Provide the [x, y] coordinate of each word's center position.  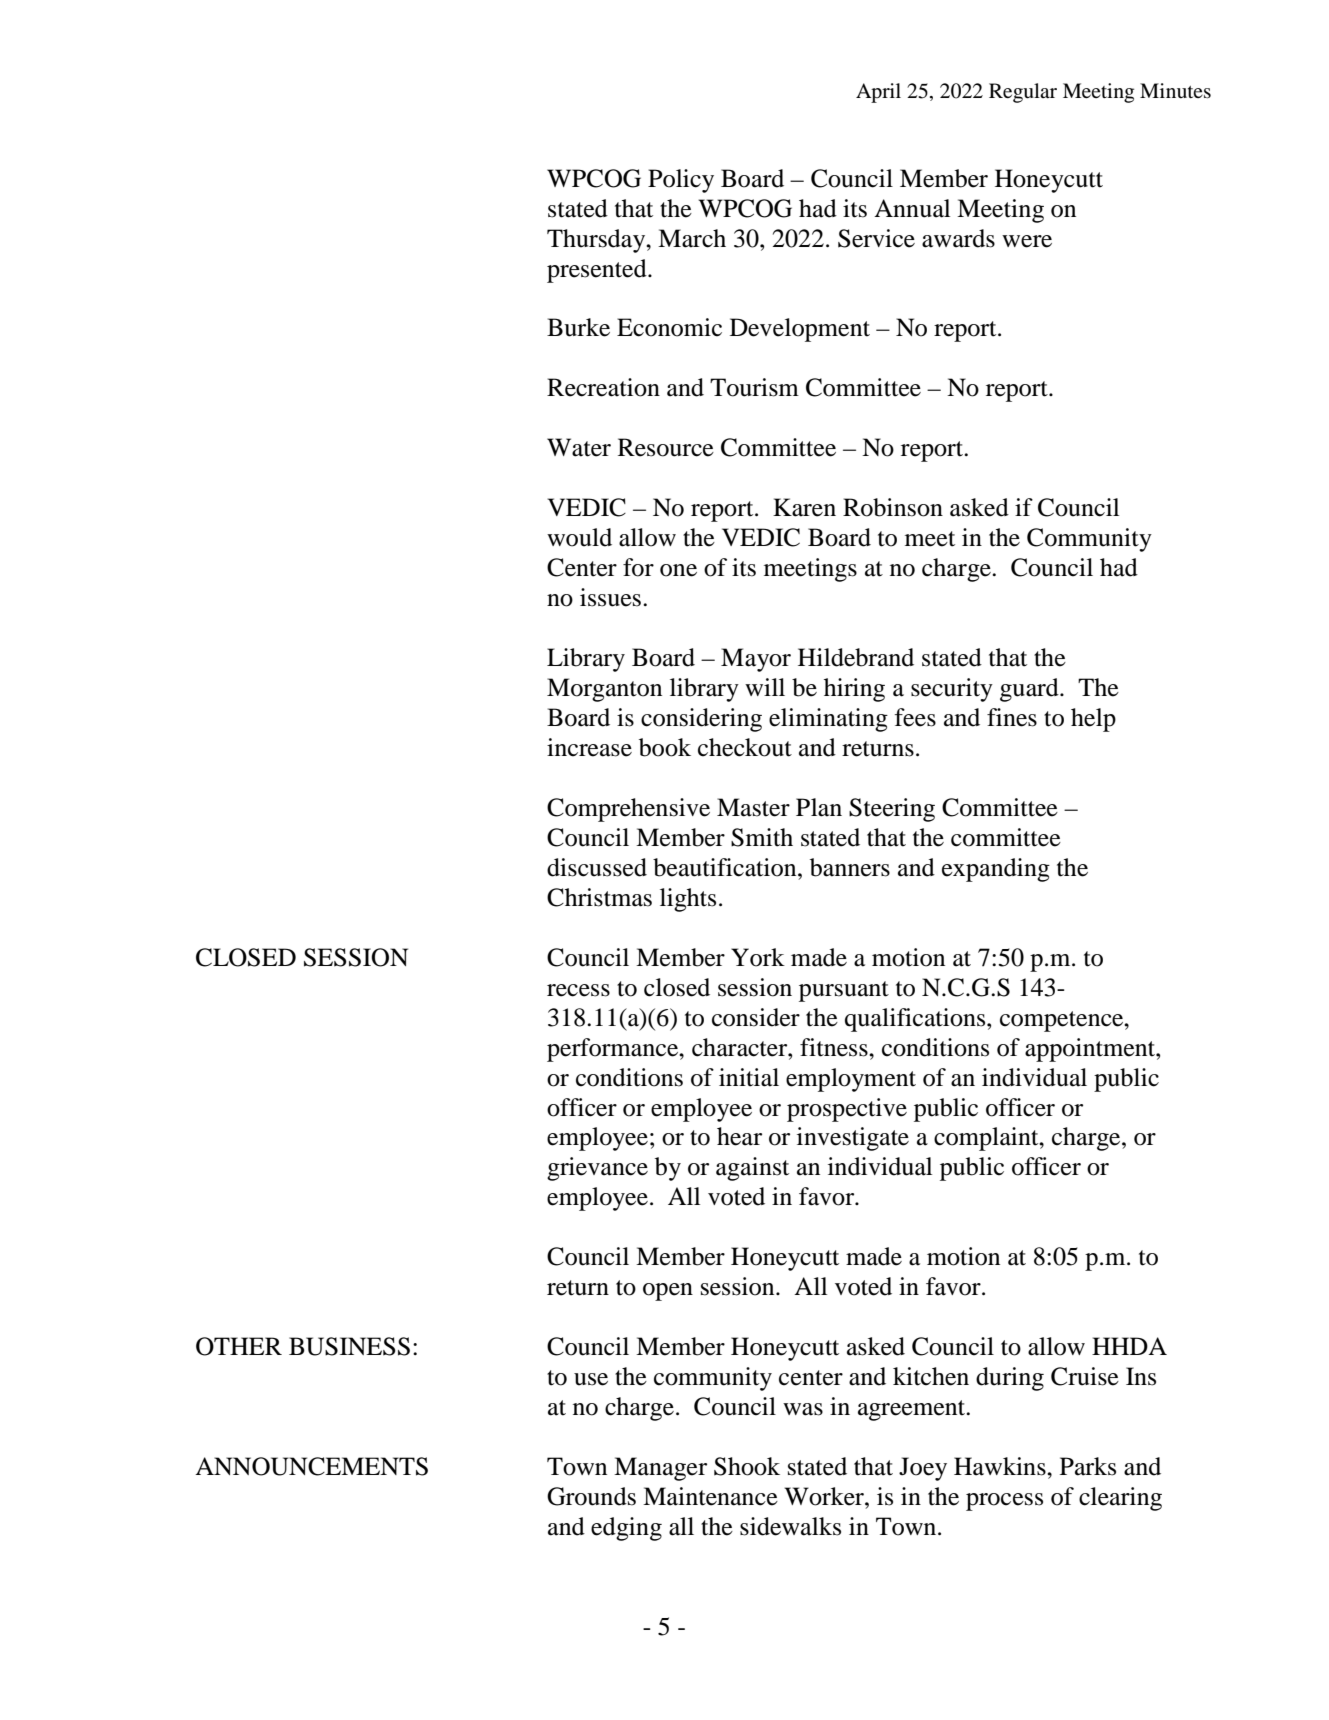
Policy [681, 181]
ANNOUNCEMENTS [311, 1466]
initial [749, 1077]
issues [610, 597]
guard [1030, 690]
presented [598, 271]
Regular [1023, 93]
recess [578, 990]
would [579, 537]
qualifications [916, 1020]
